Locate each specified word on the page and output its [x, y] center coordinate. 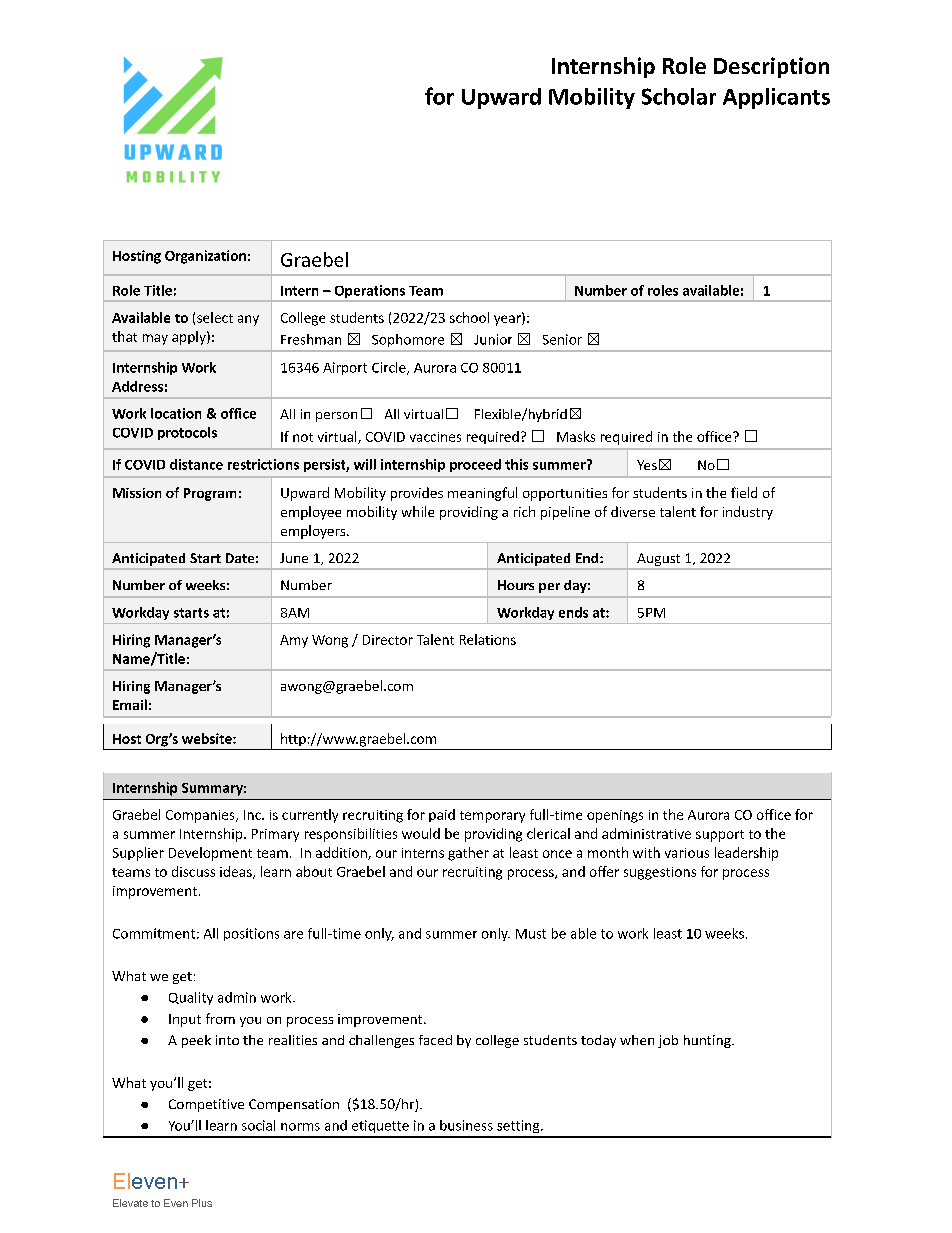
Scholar [679, 96]
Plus [202, 1203]
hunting [708, 1041]
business [466, 1125]
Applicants [776, 98]
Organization [205, 257]
